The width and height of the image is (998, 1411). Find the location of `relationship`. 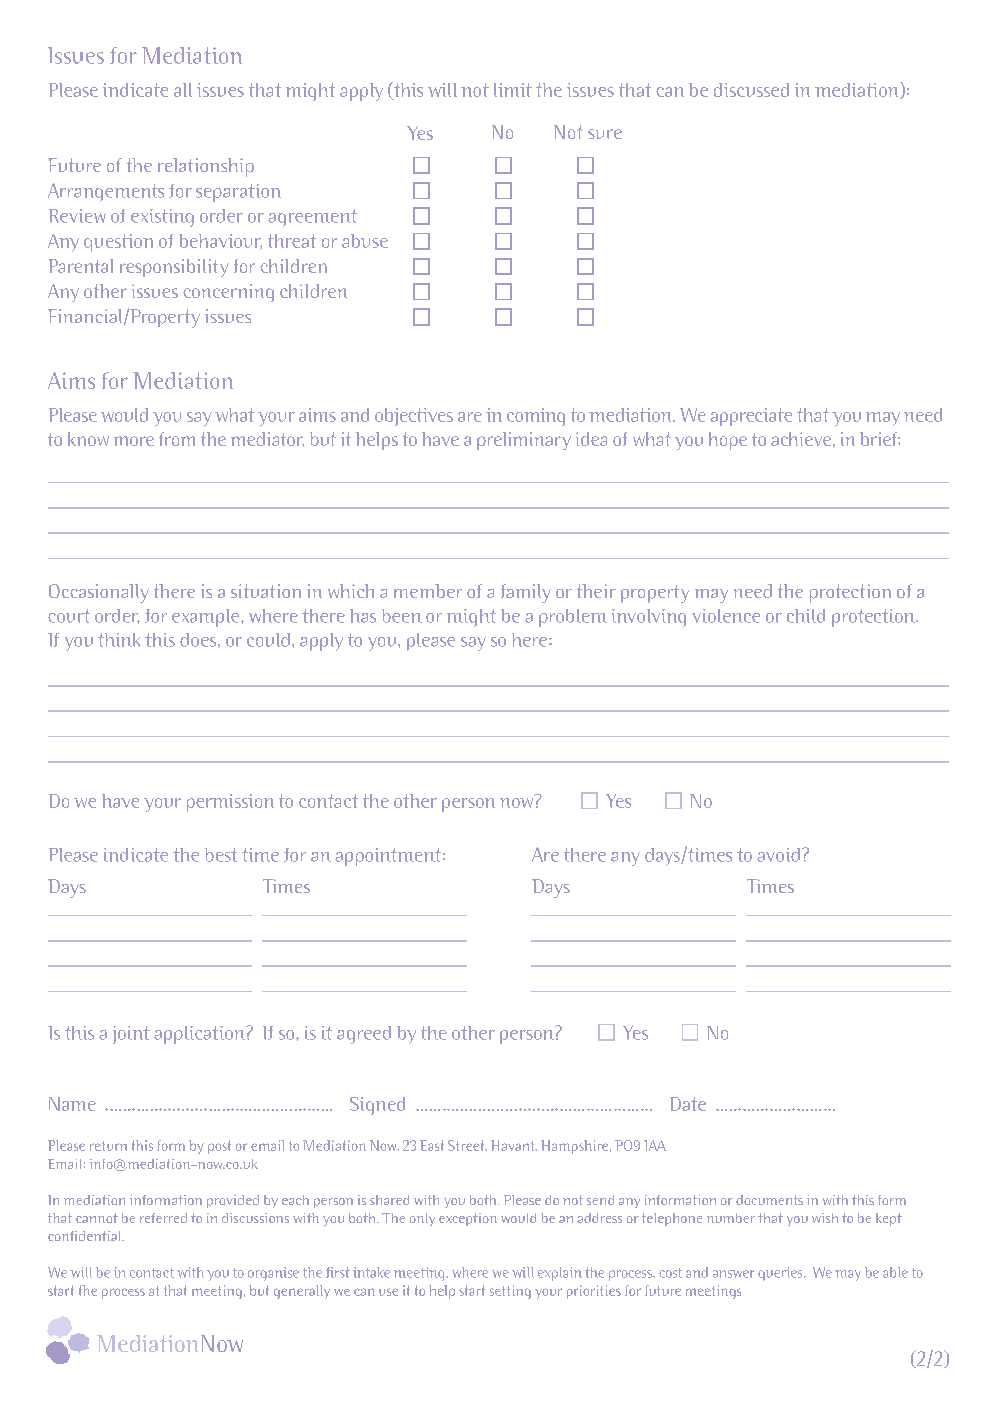

relationship is located at coordinates (206, 167).
